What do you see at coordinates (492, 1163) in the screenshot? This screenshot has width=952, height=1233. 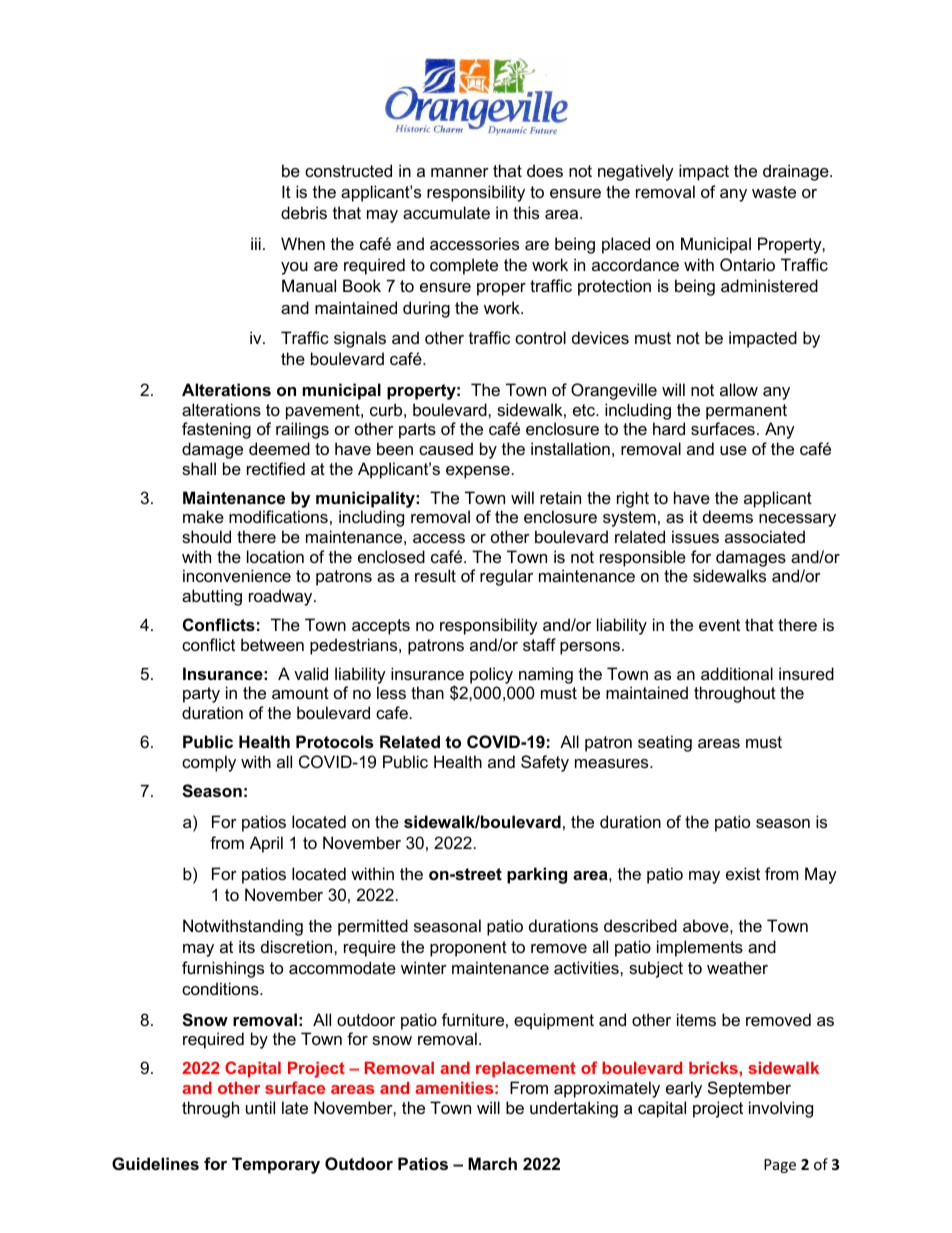 I see `March` at bounding box center [492, 1163].
